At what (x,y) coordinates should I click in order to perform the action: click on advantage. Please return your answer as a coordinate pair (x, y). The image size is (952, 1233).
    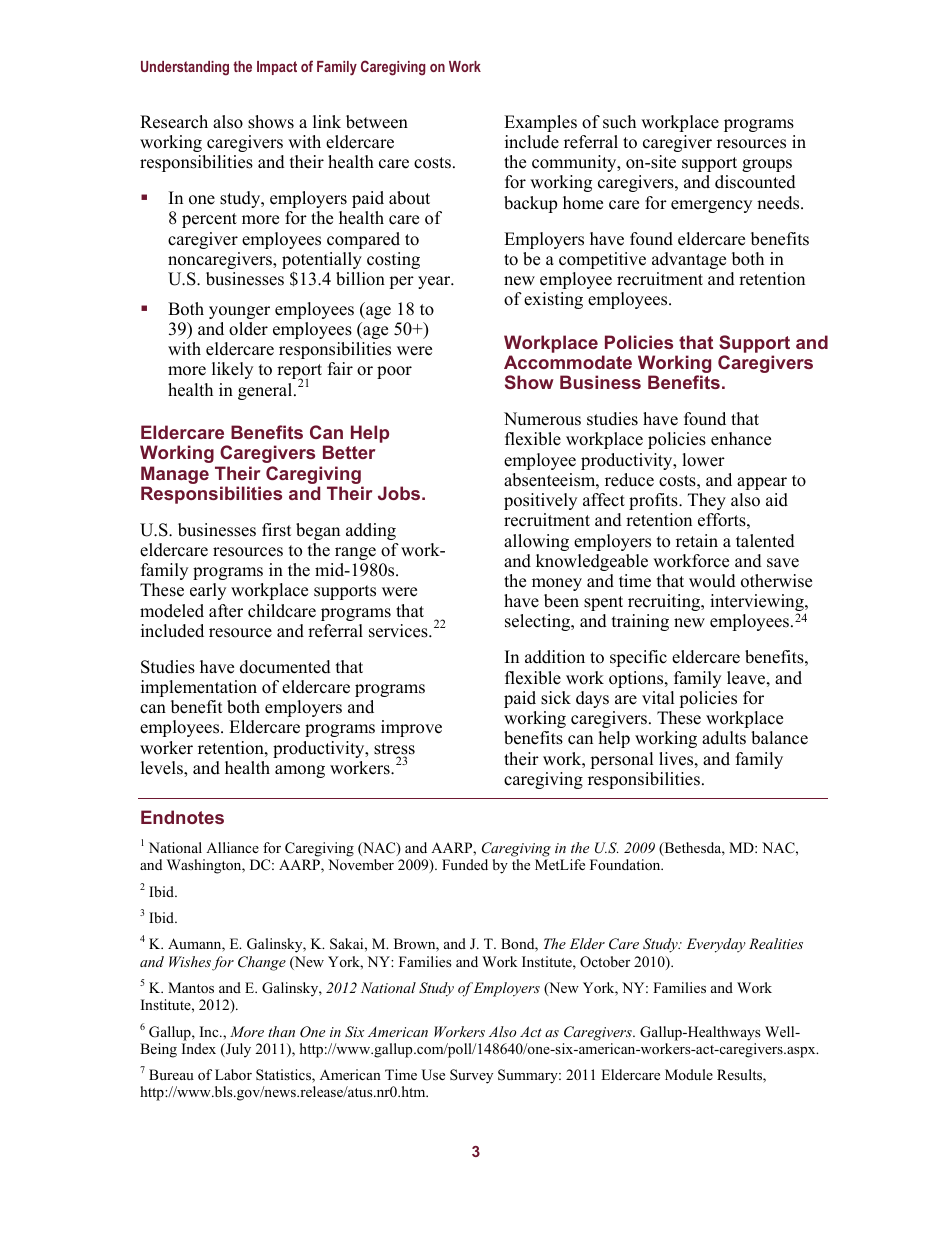
    Looking at the image, I should click on (689, 260).
